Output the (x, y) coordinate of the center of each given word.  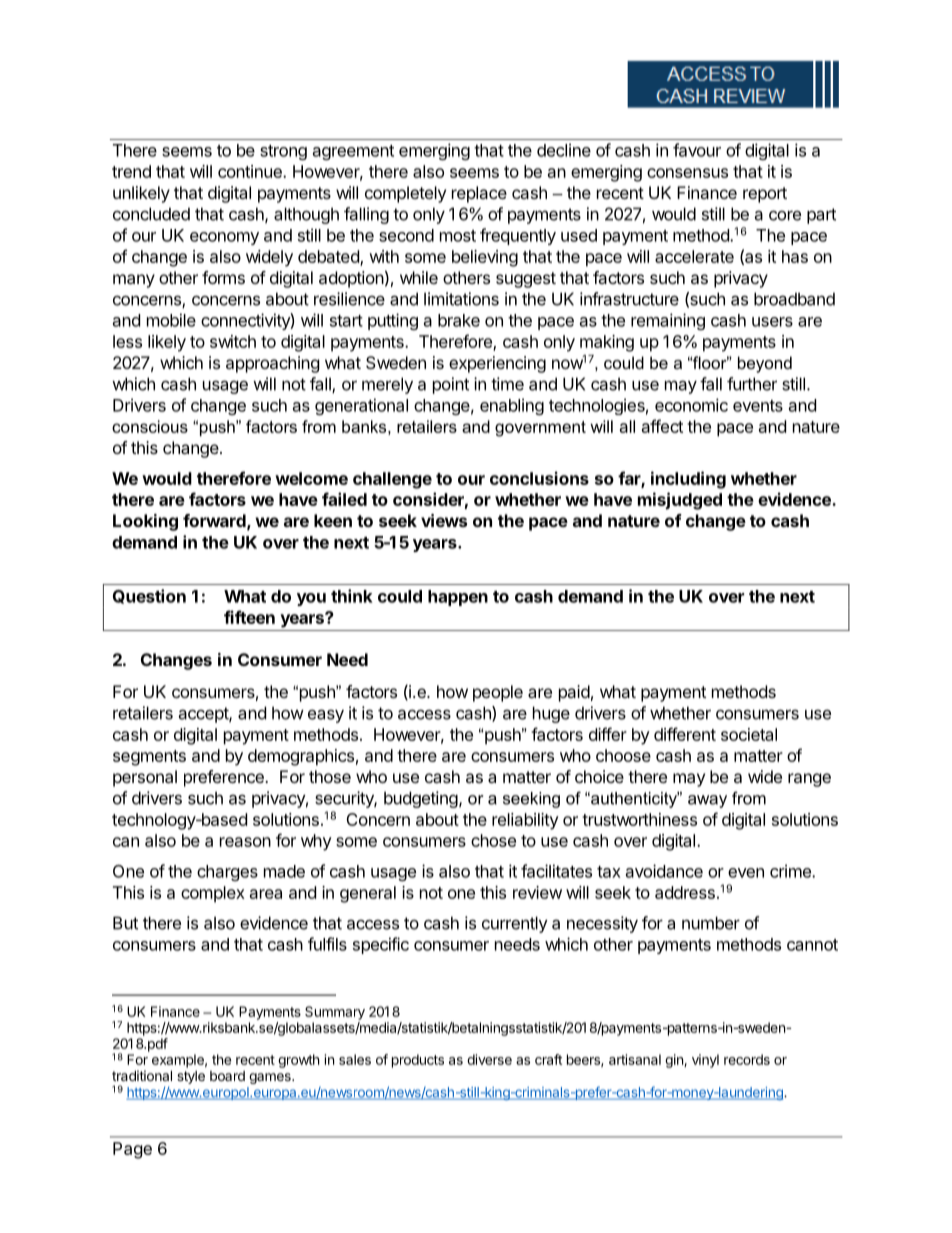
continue (251, 171)
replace (479, 194)
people (498, 693)
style (191, 1077)
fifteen (249, 617)
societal (749, 734)
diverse (489, 1059)
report (765, 195)
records (747, 1059)
